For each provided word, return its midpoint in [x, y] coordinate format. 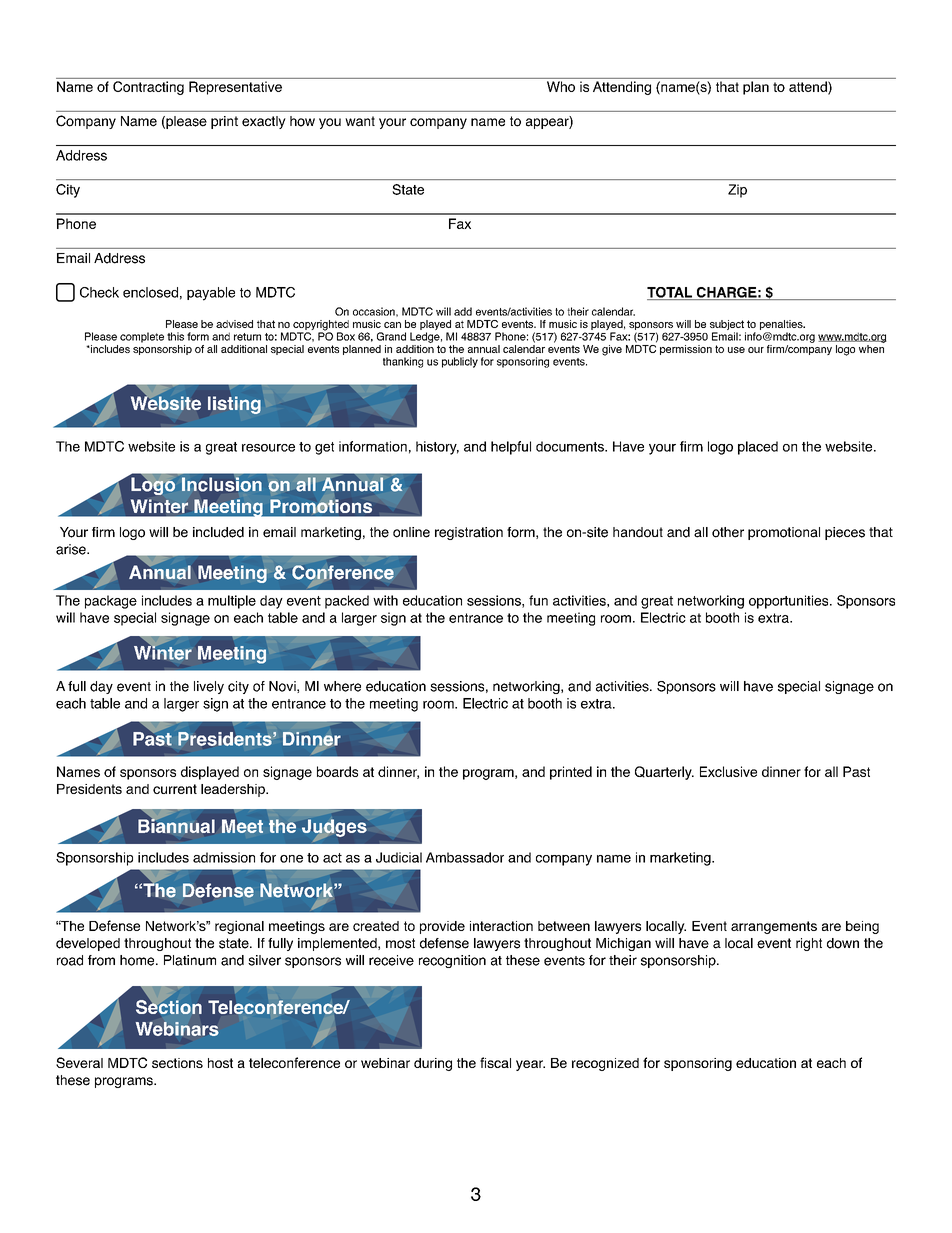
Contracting [148, 88]
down [843, 943]
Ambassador [465, 857]
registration [469, 533]
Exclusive [728, 771]
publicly [460, 362]
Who [561, 86]
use [736, 350]
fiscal [495, 1062]
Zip [737, 191]
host [220, 1063]
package [111, 602]
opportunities [790, 602]
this [175, 336]
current [175, 789]
